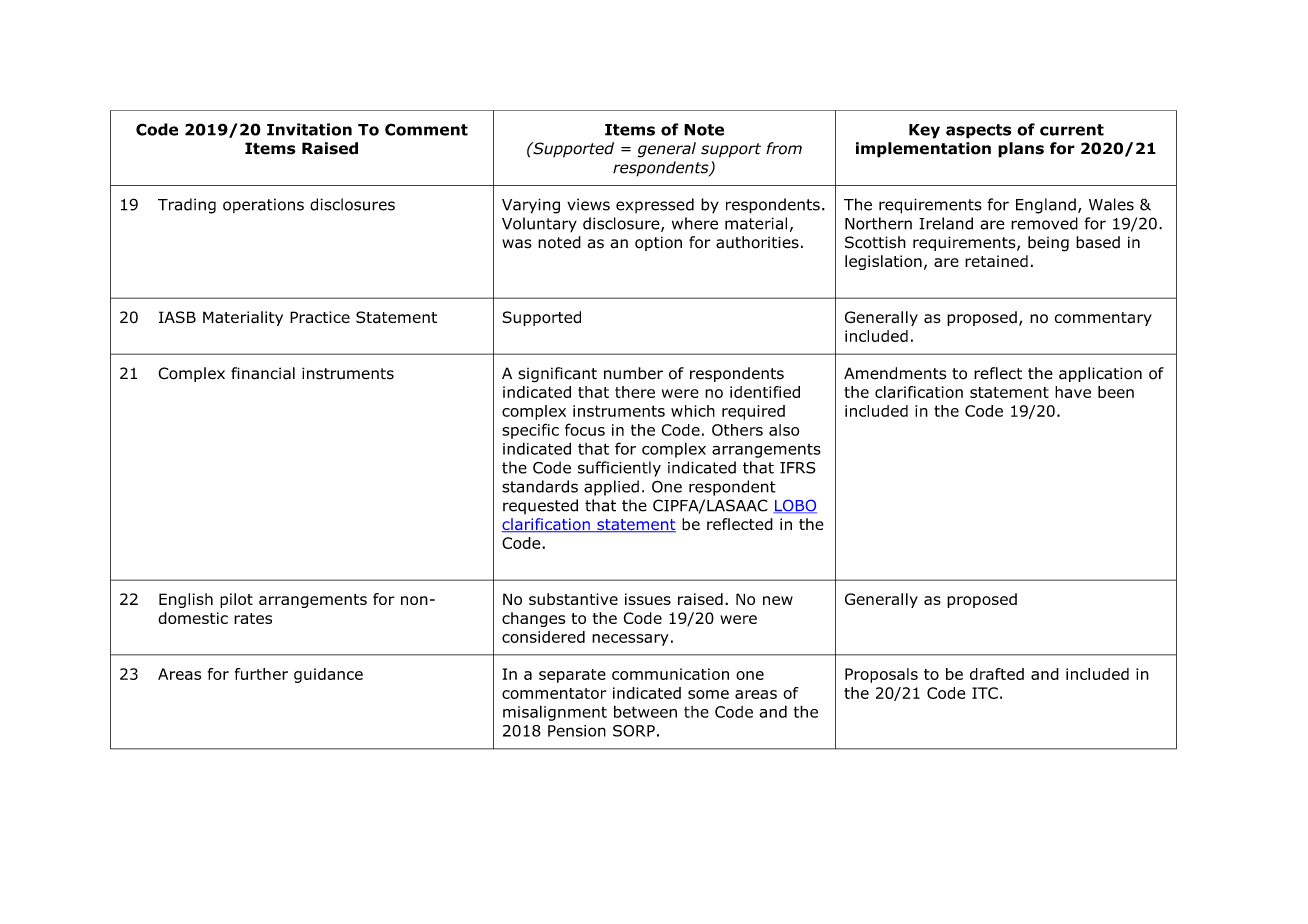  Describe the element at coordinates (1073, 392) in the screenshot. I see `have` at that location.
